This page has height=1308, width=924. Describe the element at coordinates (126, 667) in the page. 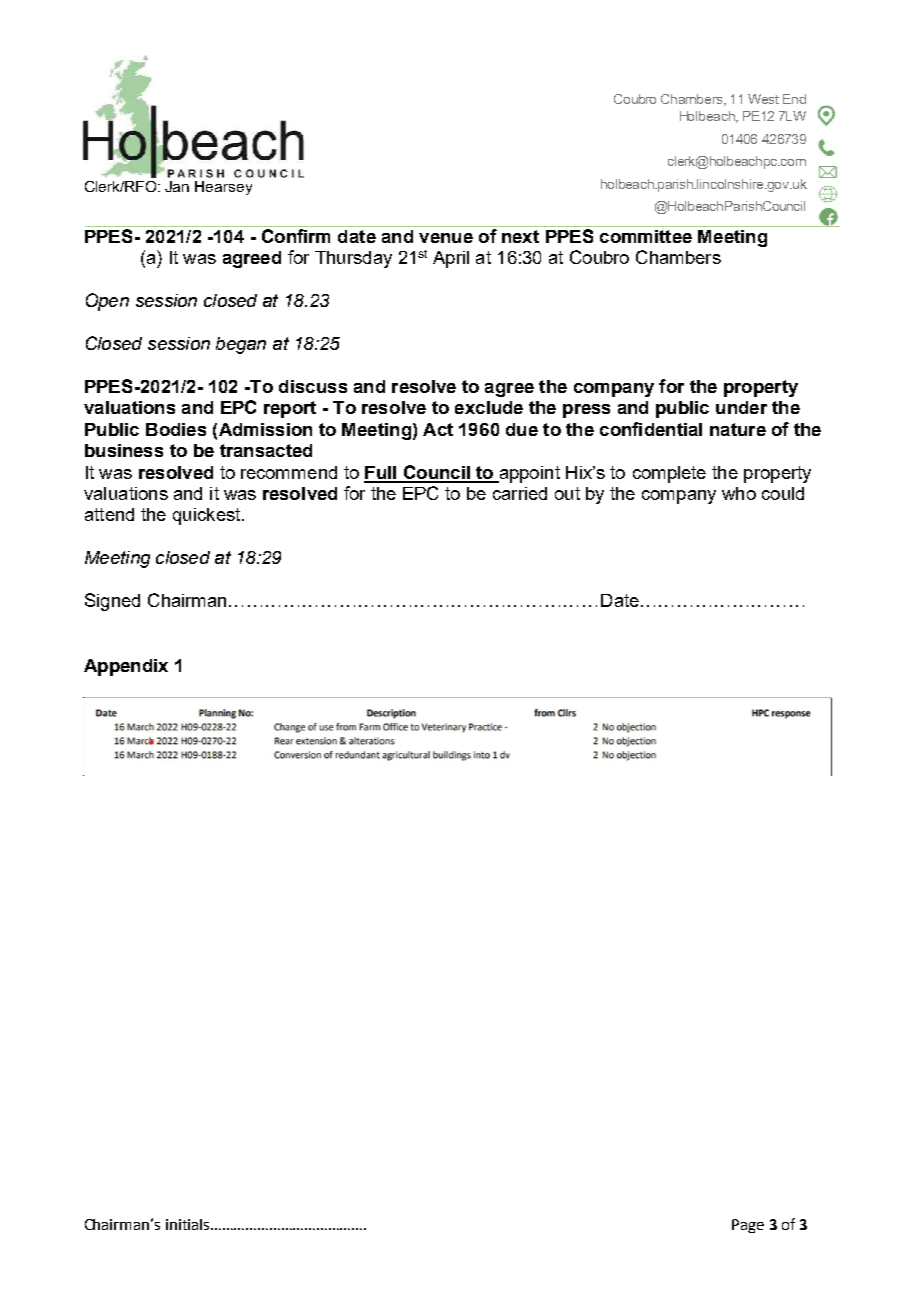

I see `Appendix` at that location.
